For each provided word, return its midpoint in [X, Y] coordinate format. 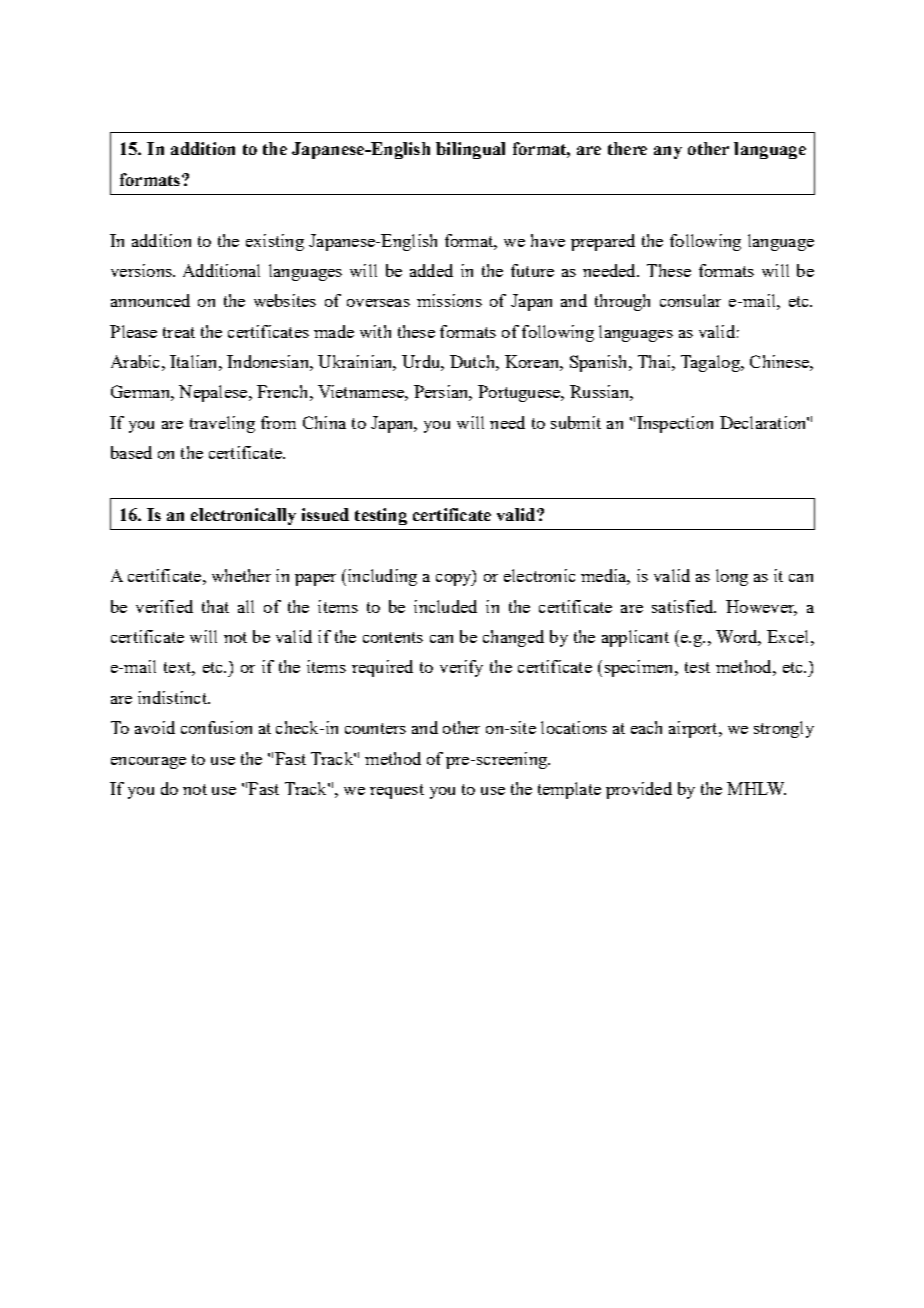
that [215, 606]
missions [449, 300]
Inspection [675, 424]
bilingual [470, 150]
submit [576, 422]
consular [690, 300]
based [131, 452]
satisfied [684, 606]
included [445, 606]
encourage [148, 763]
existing [275, 242]
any [668, 152]
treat [179, 332]
